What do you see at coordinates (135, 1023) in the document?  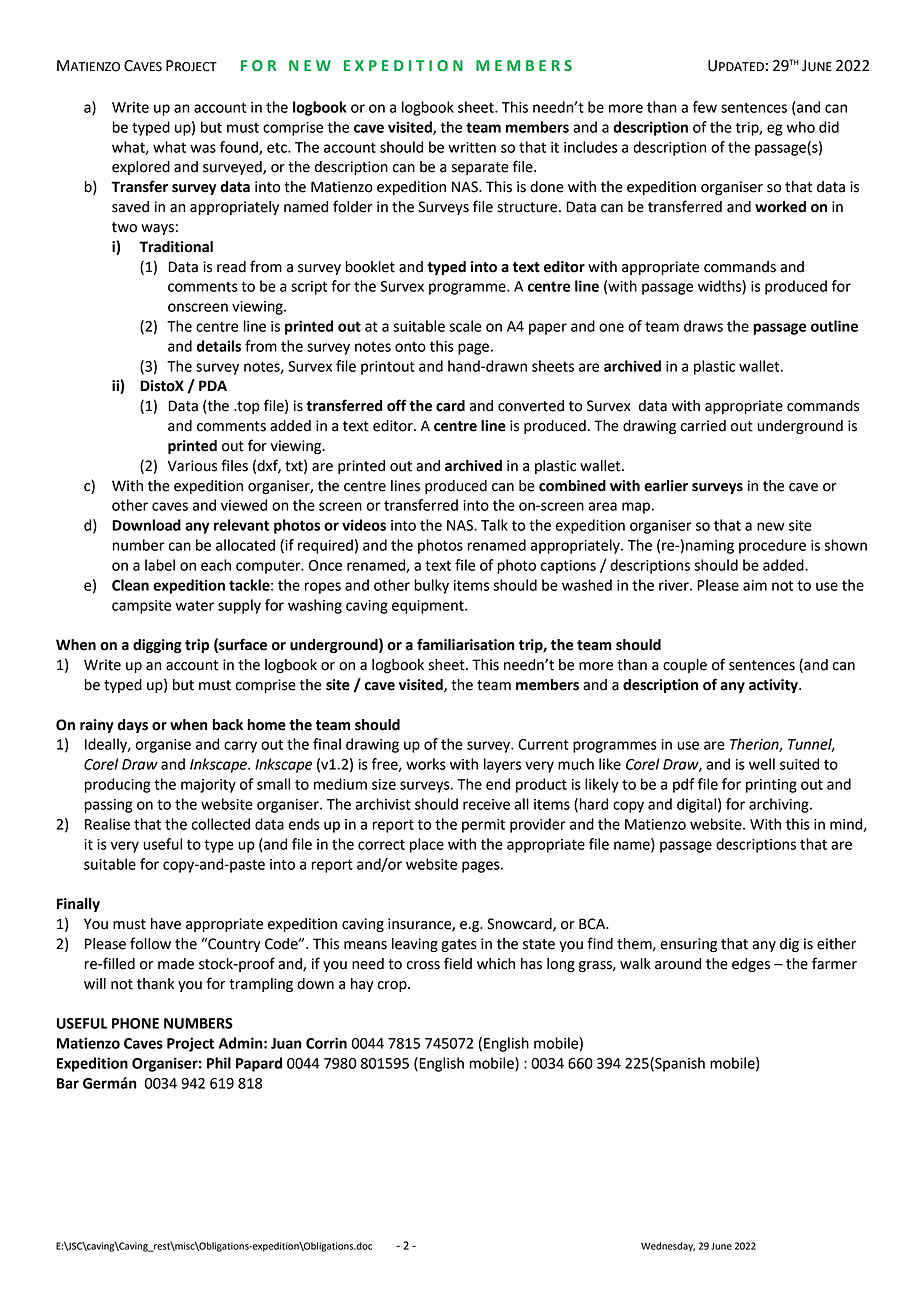 I see `PHONE` at bounding box center [135, 1023].
